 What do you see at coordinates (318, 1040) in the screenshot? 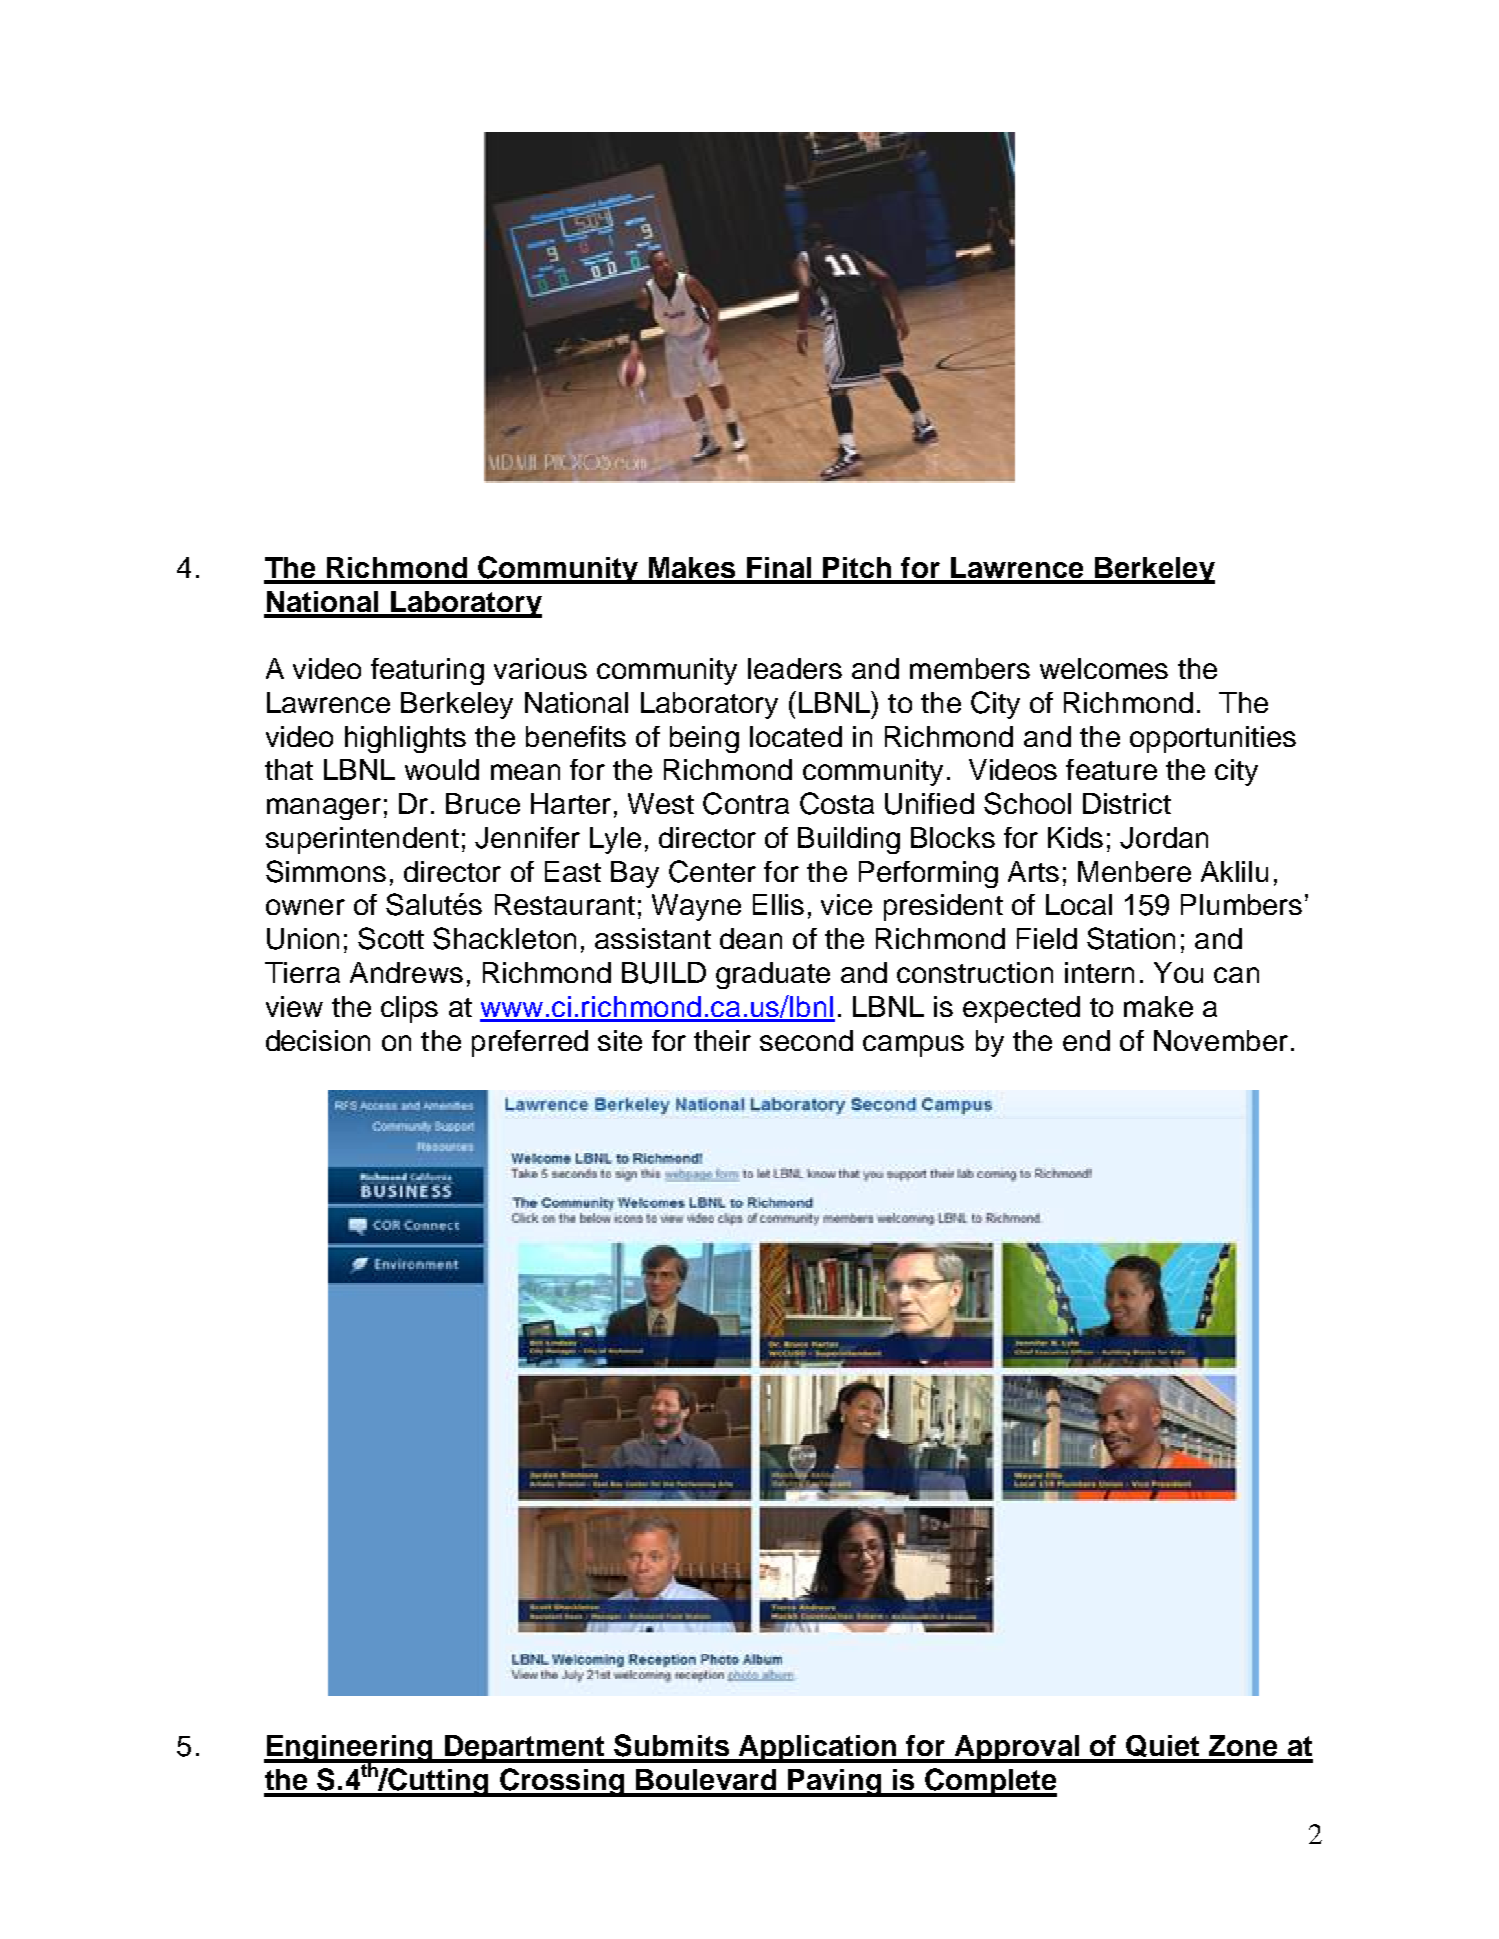
I see `decision` at bounding box center [318, 1040].
